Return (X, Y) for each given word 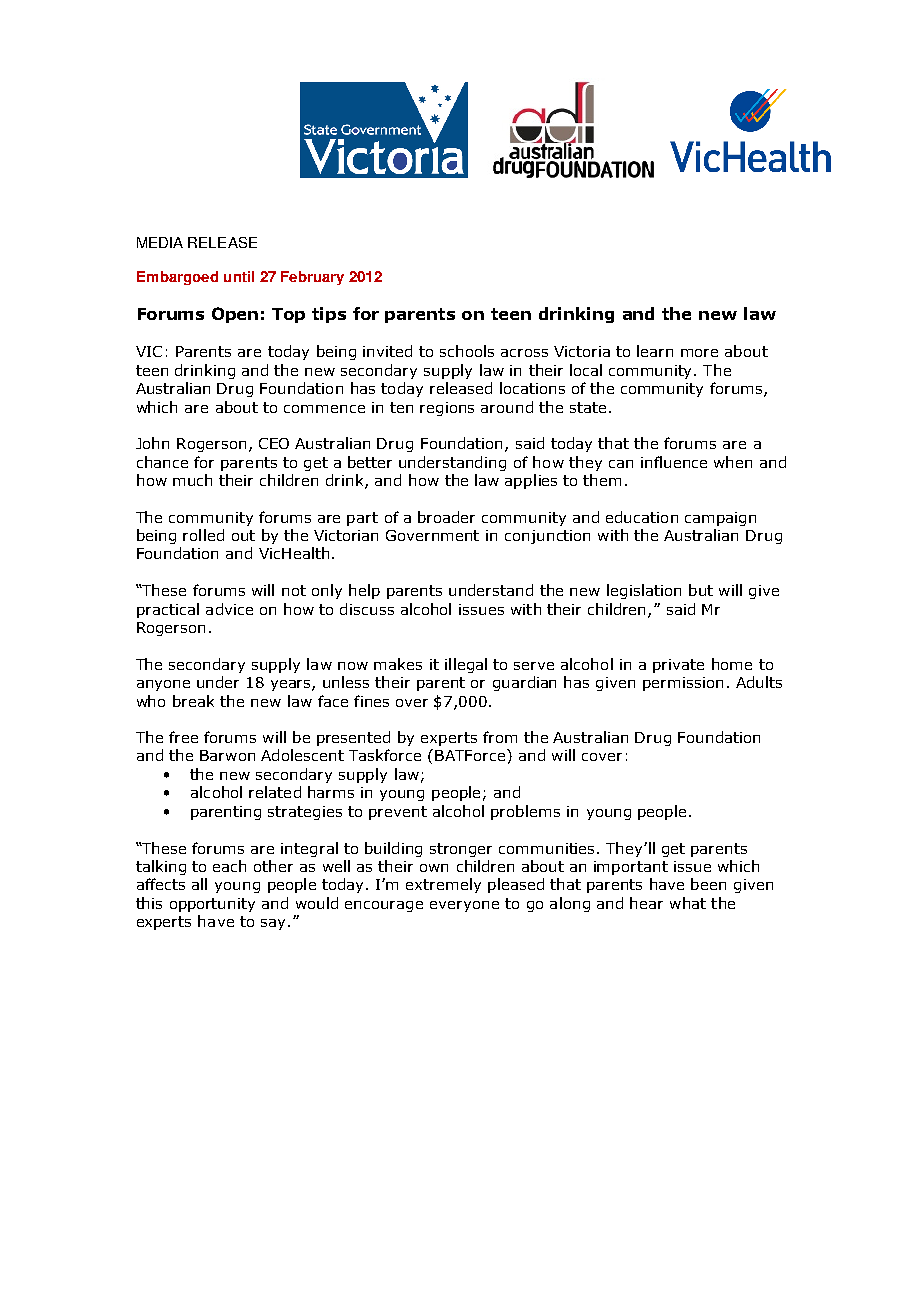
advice (229, 609)
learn (655, 351)
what (688, 903)
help (364, 591)
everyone (464, 906)
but (701, 590)
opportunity (212, 905)
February (312, 278)
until (239, 276)
